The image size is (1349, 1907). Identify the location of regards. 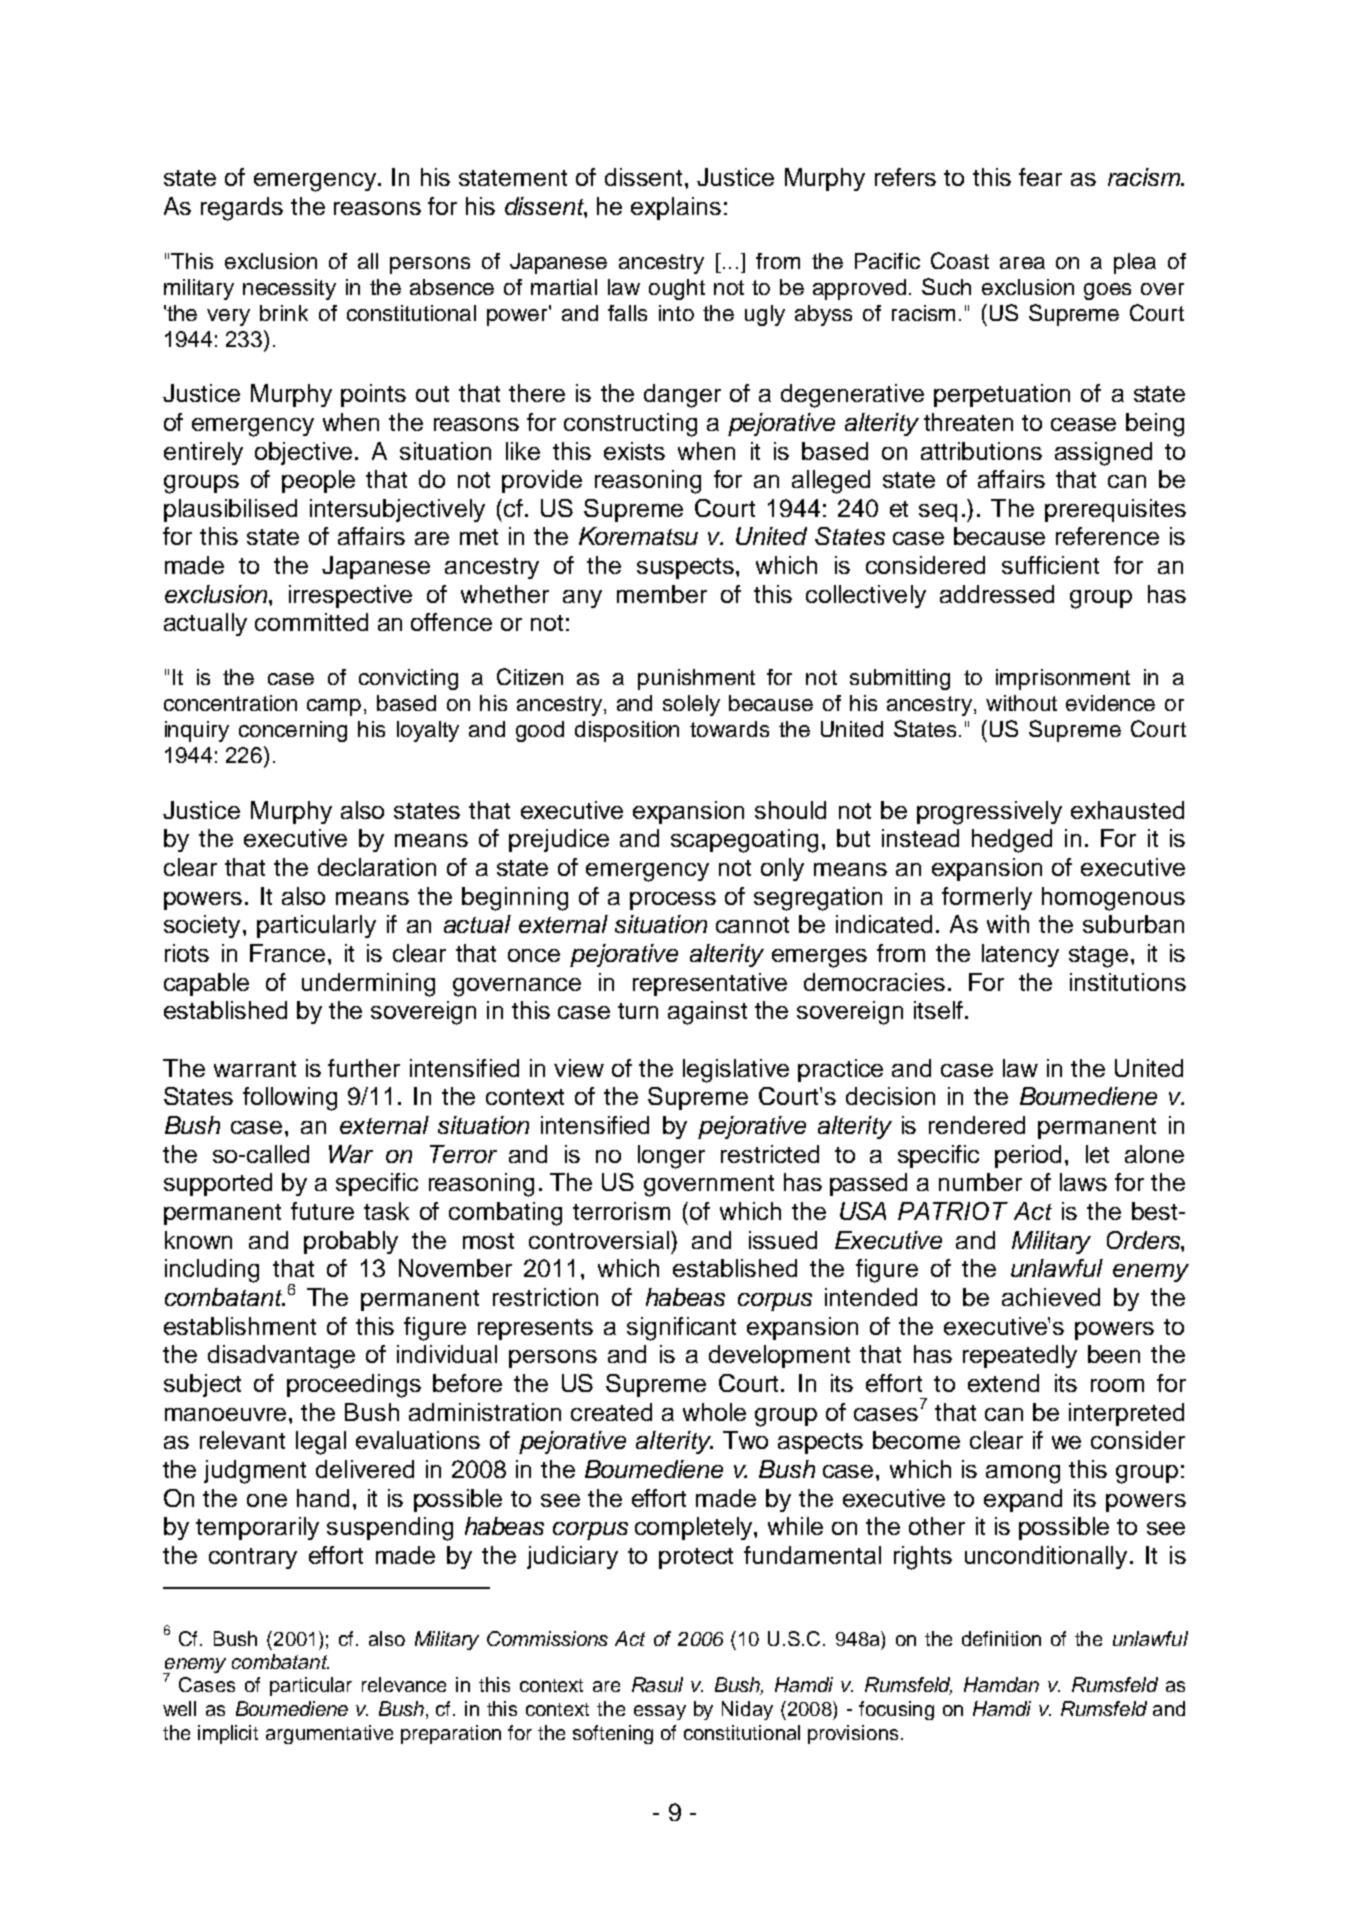
(242, 209).
